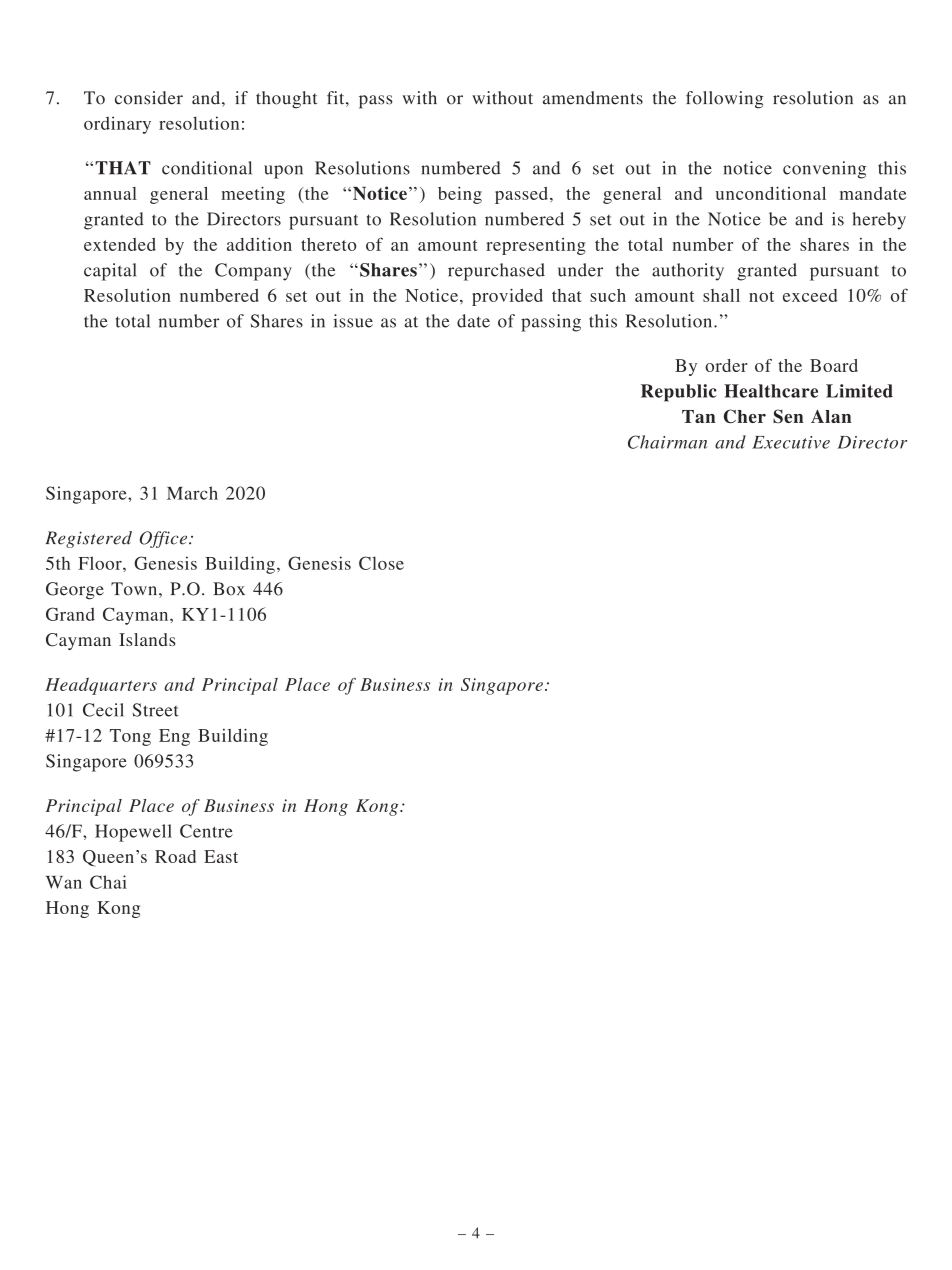 This screenshot has width=952, height=1270. What do you see at coordinates (791, 442) in the screenshot?
I see `Executive` at bounding box center [791, 442].
